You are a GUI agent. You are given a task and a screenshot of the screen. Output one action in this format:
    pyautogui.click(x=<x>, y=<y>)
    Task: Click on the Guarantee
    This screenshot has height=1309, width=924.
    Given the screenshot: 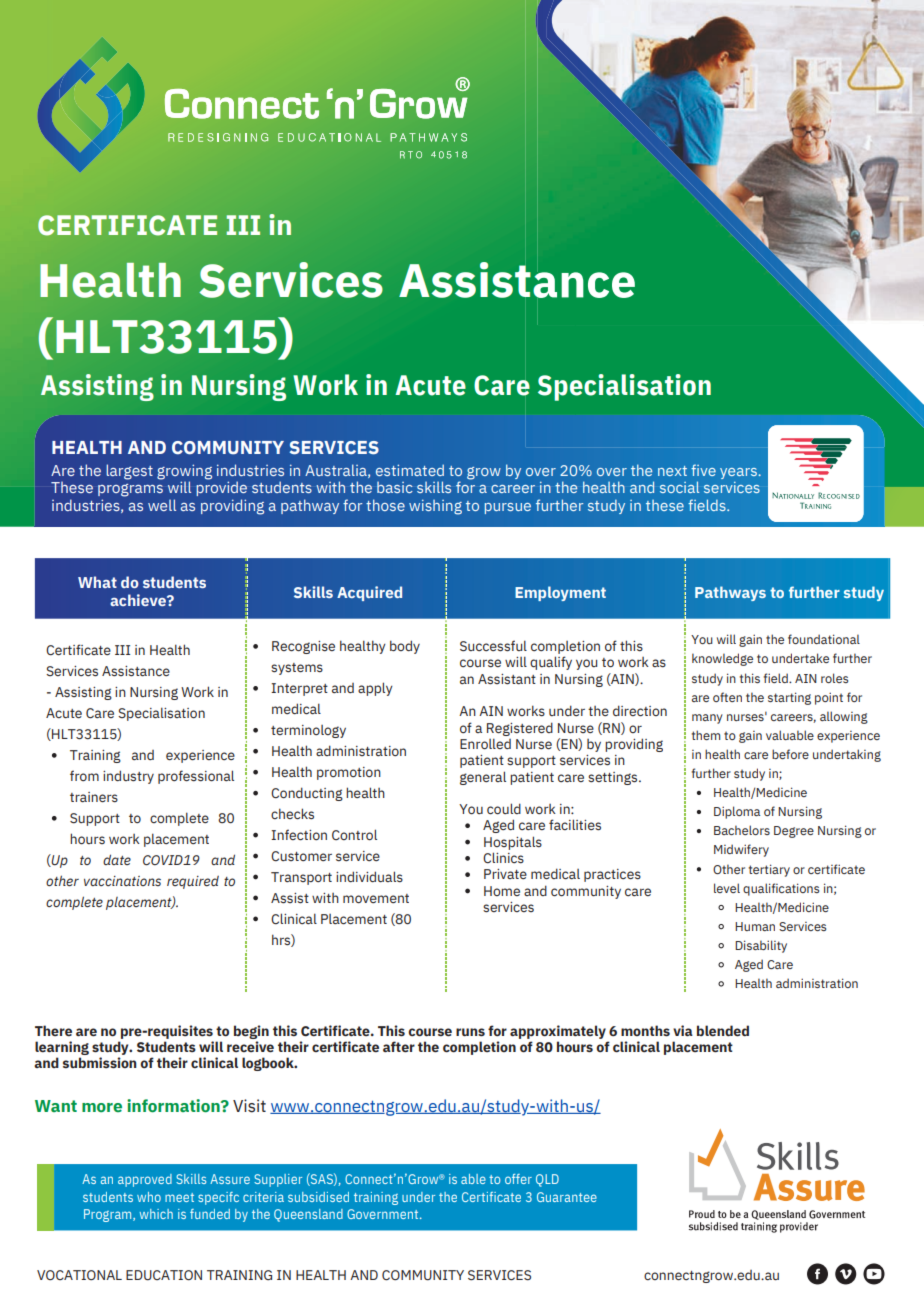 What is the action you would take?
    pyautogui.click(x=567, y=1197)
